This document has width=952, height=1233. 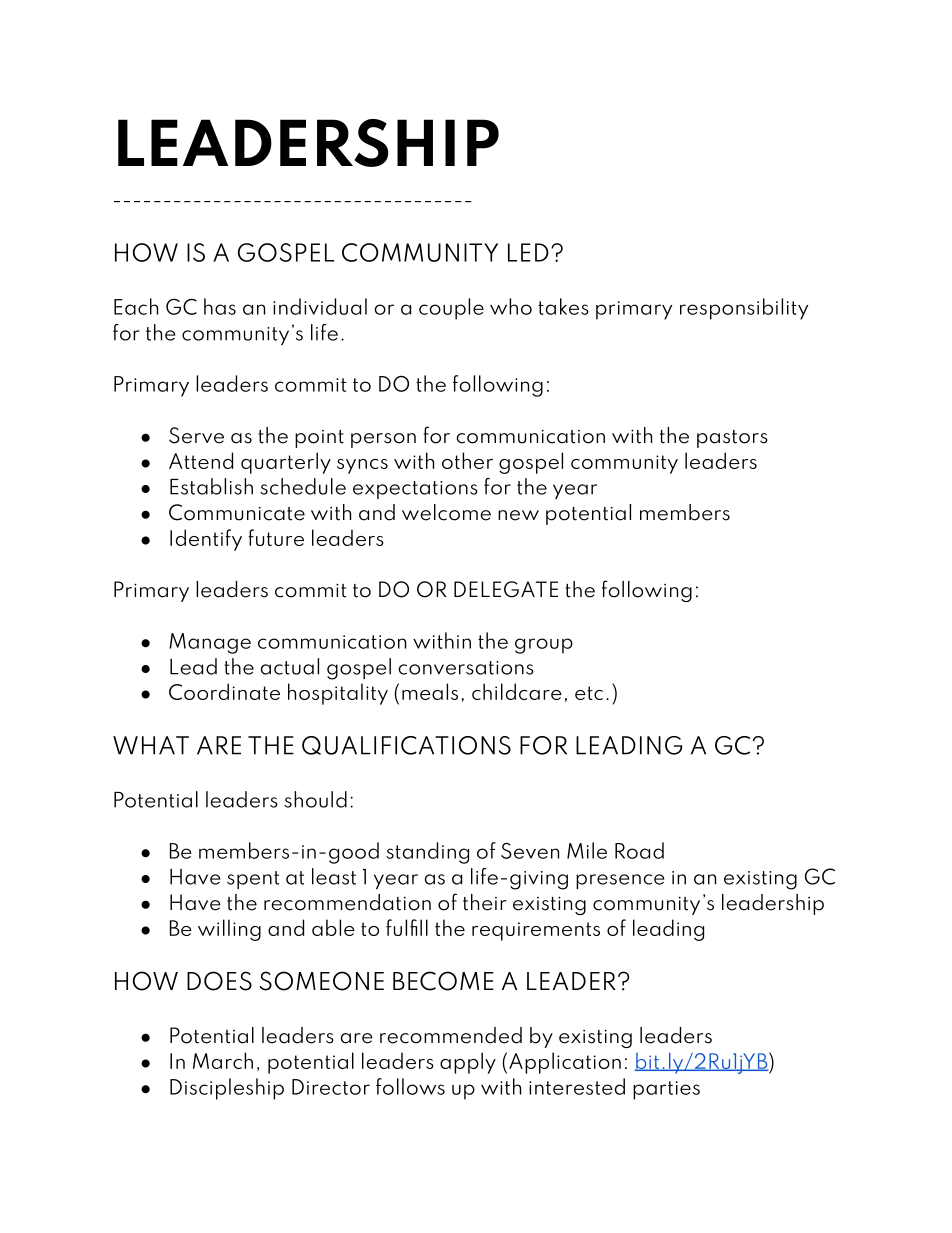 I want to click on etc, so click(x=589, y=693).
